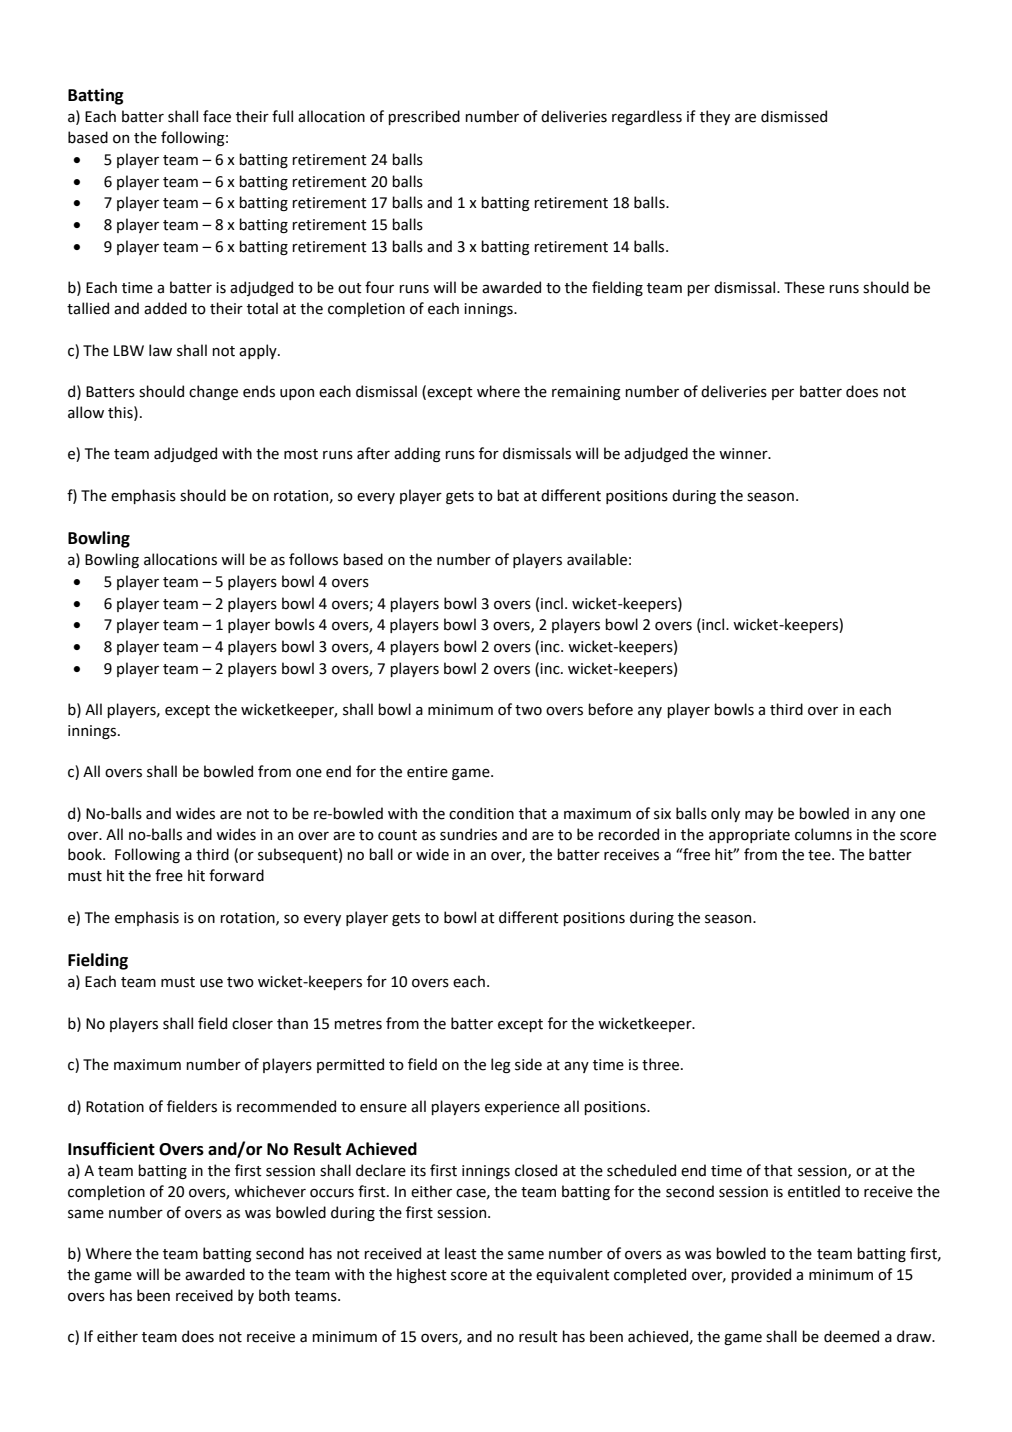  Describe the element at coordinates (217, 116) in the document. I see `face` at that location.
